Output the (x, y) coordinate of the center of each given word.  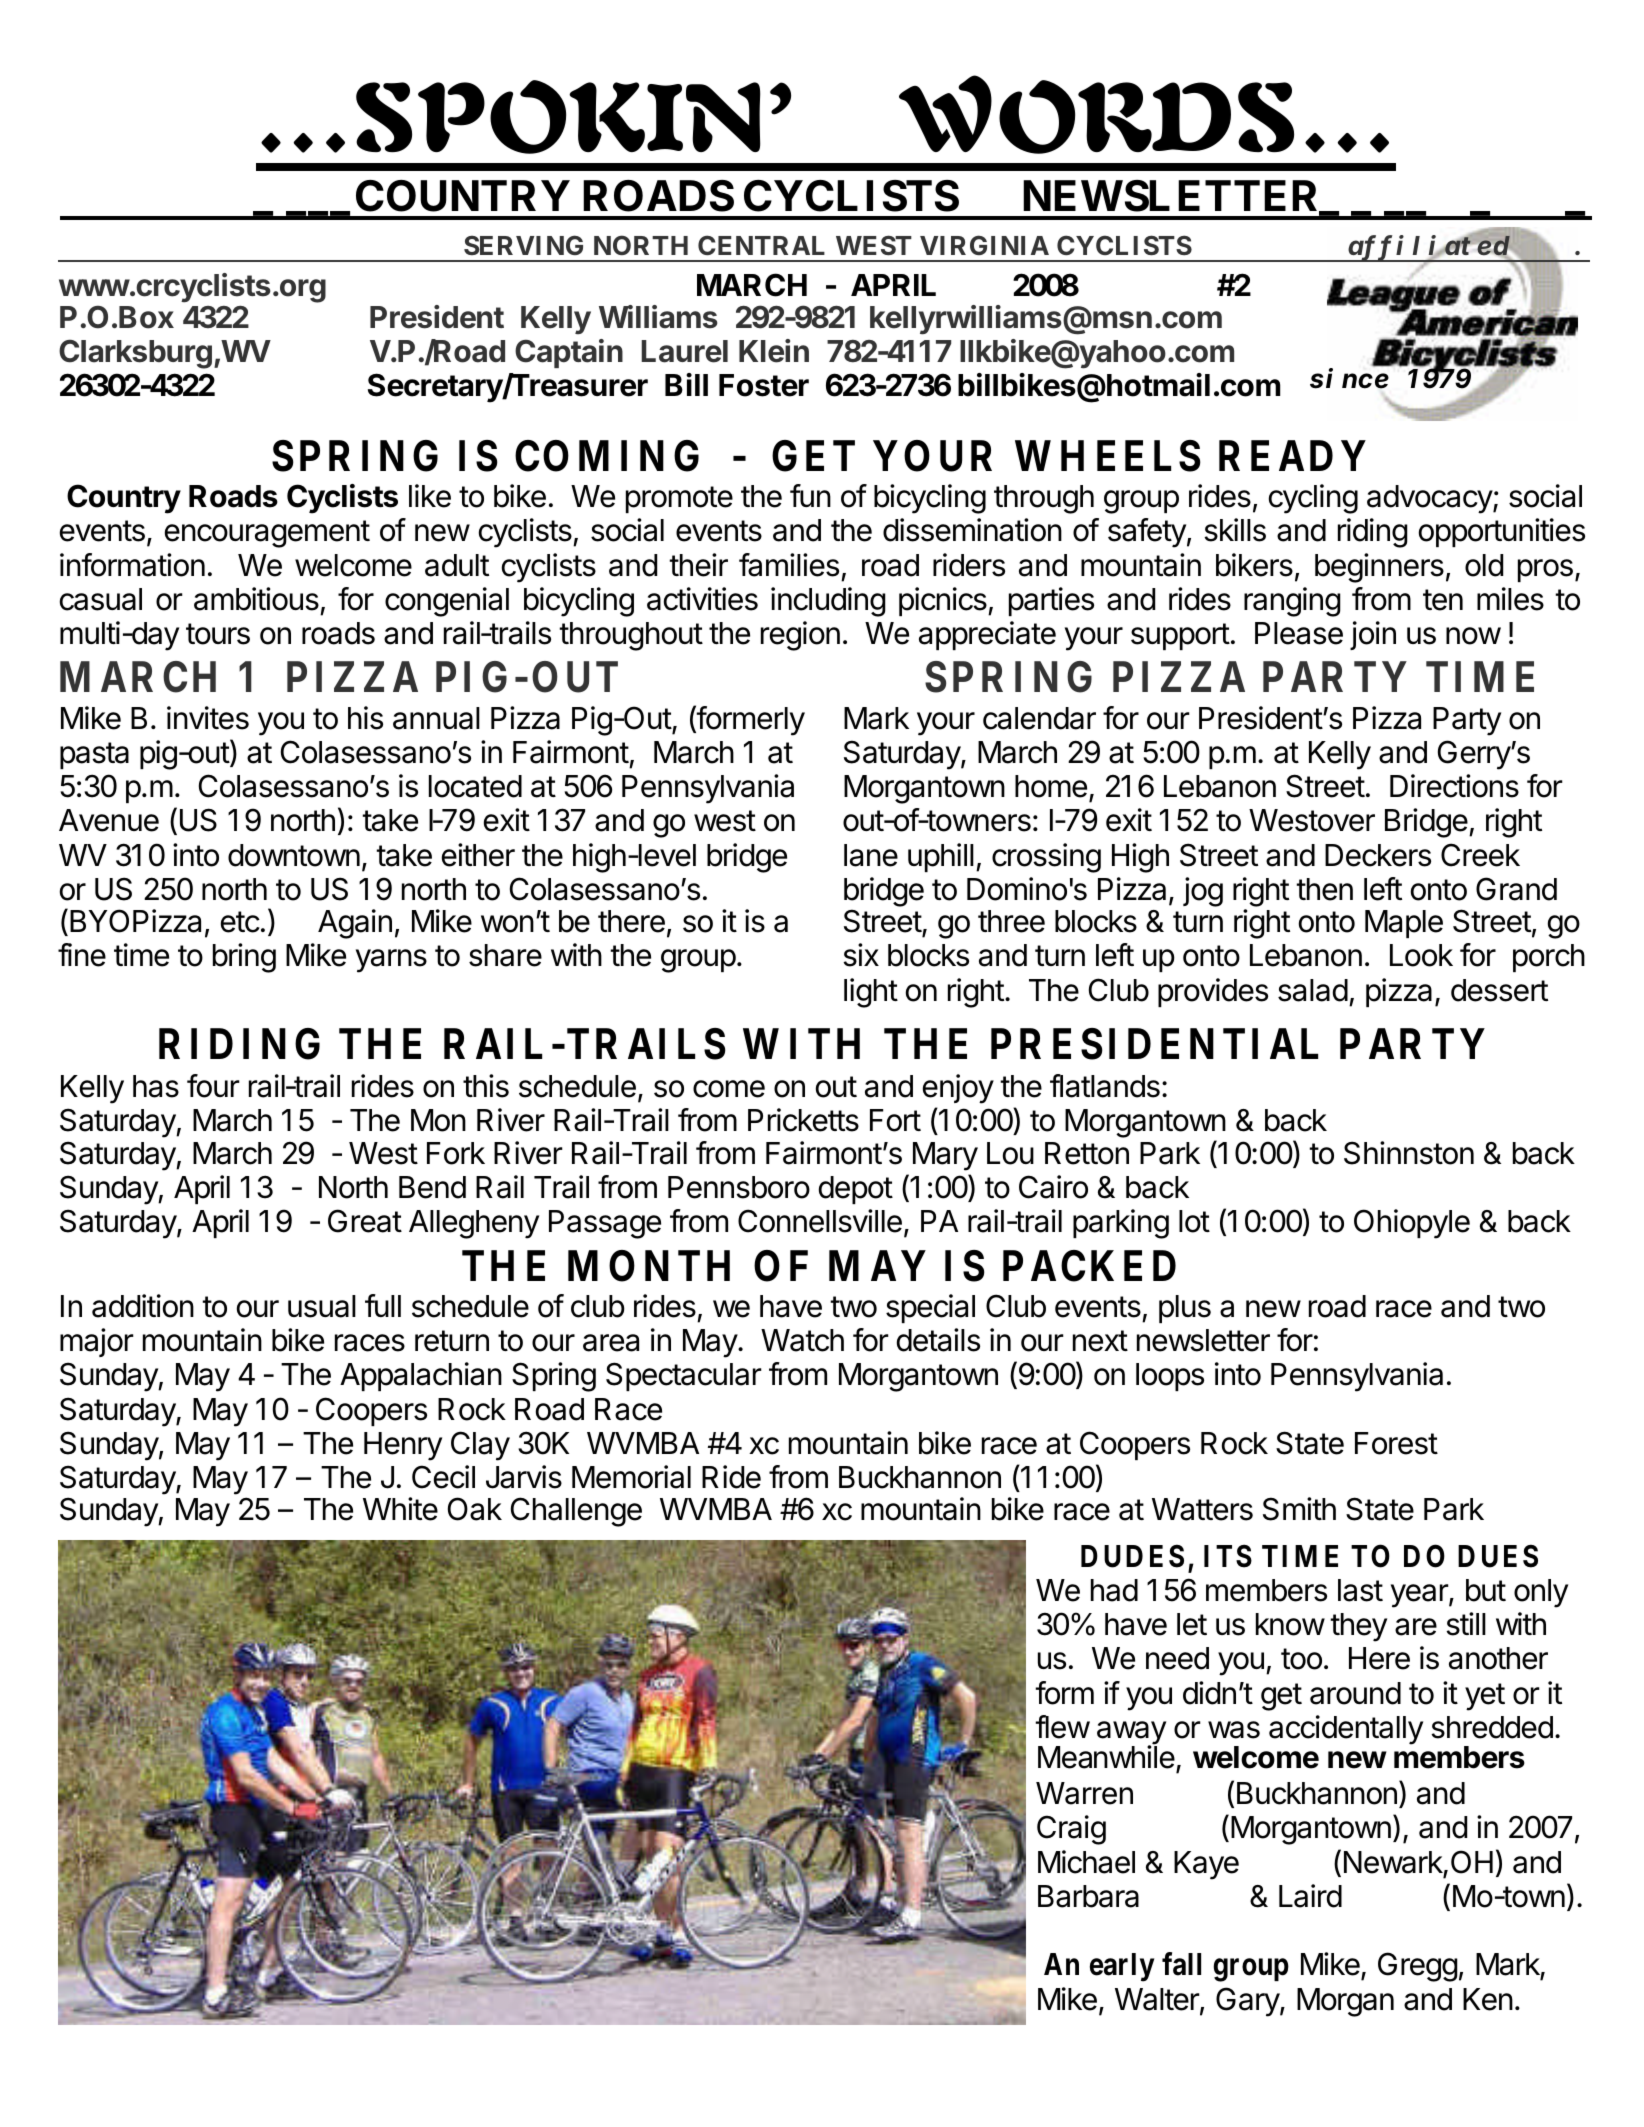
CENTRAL (761, 245)
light (871, 993)
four (213, 1086)
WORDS (1096, 114)
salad (1313, 990)
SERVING (523, 245)
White (400, 1509)
